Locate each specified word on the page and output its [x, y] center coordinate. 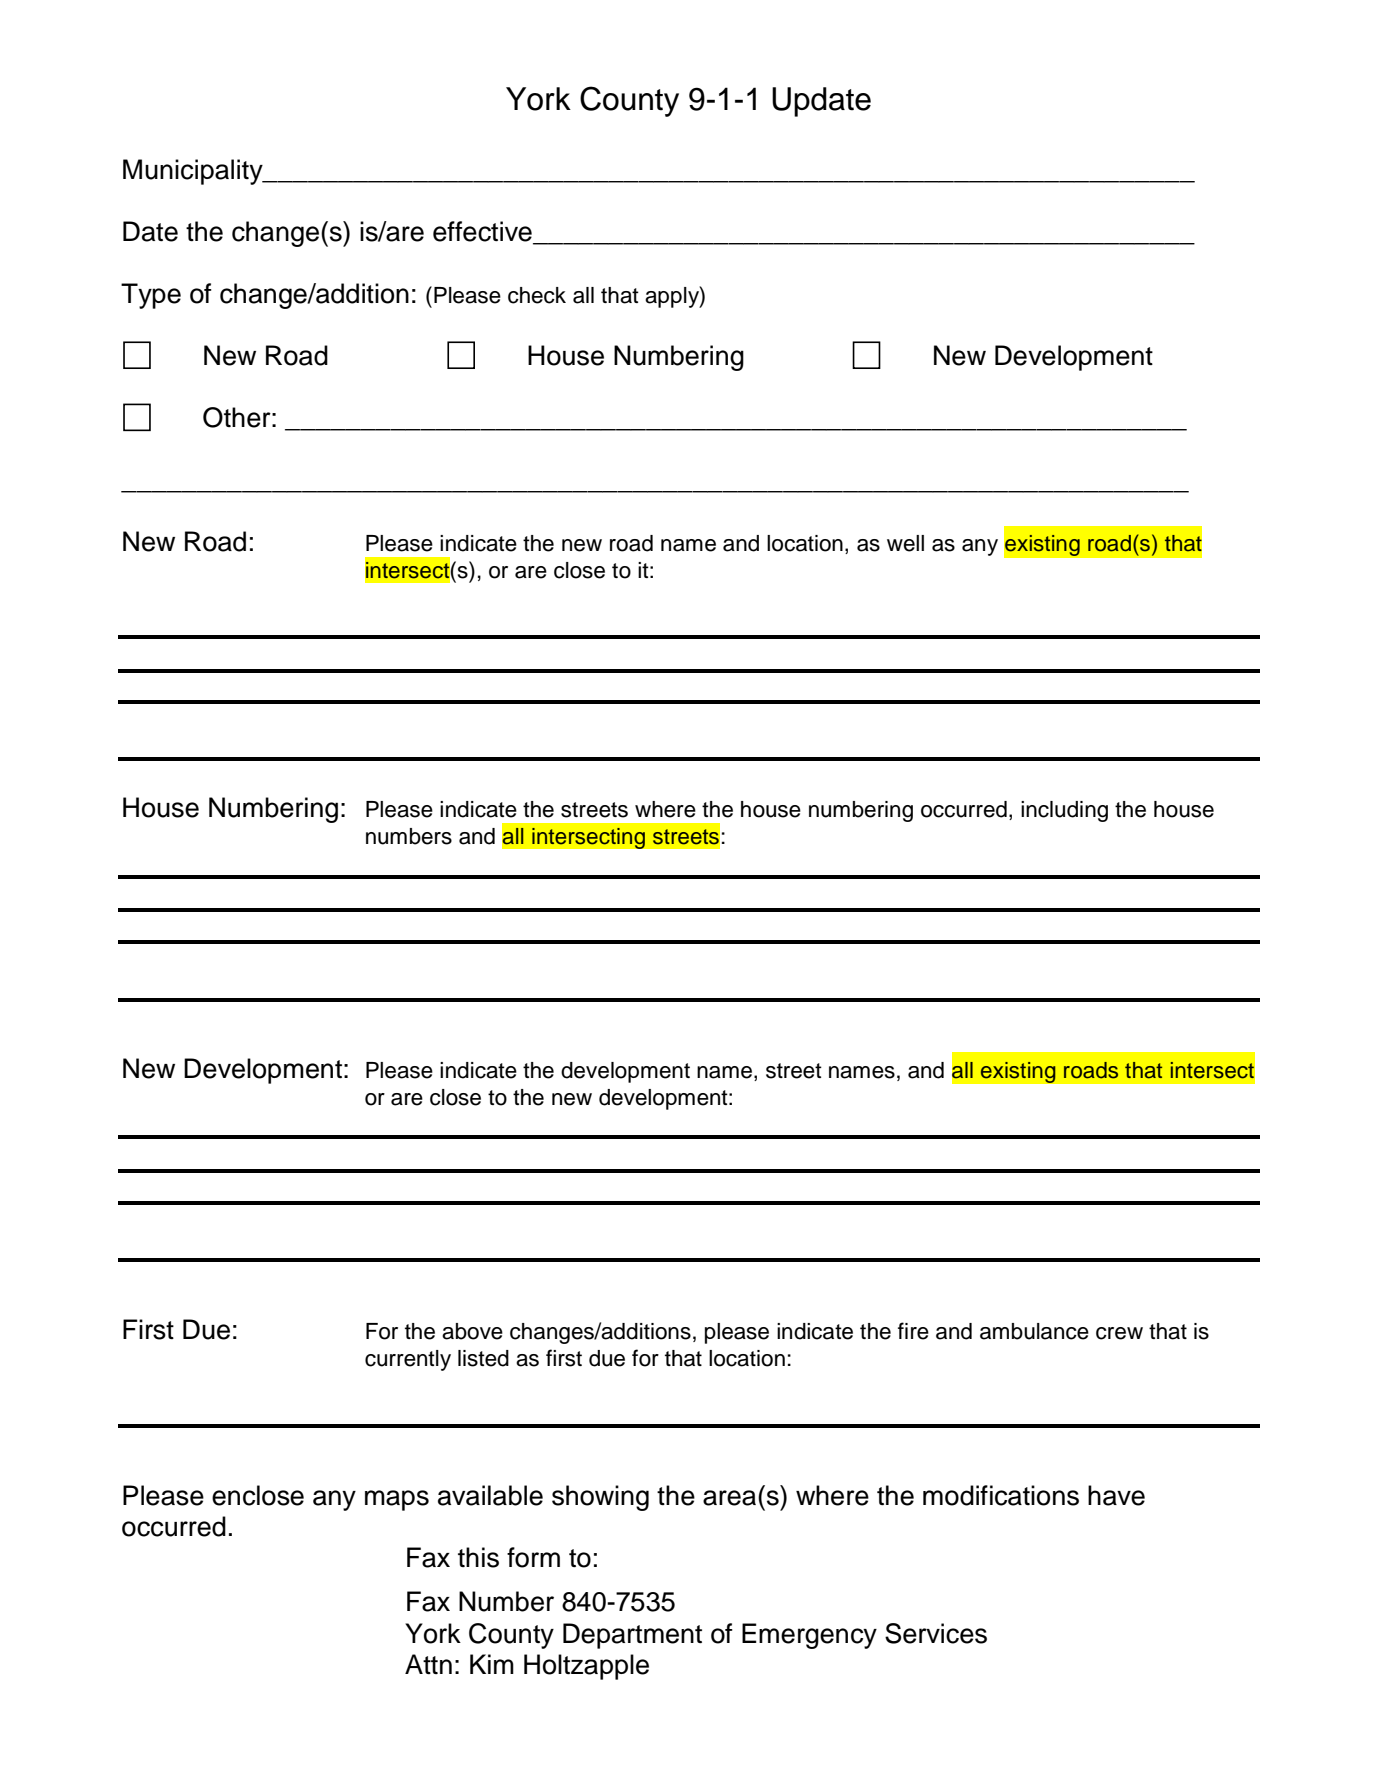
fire [913, 1331]
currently [408, 1360]
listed [483, 1358]
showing [600, 1498]
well [905, 543]
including [1064, 811]
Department [632, 1636]
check [537, 295]
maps [397, 1500]
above [472, 1331]
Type [151, 296]
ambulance [1034, 1331]
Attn [428, 1664]
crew [1119, 1333]
